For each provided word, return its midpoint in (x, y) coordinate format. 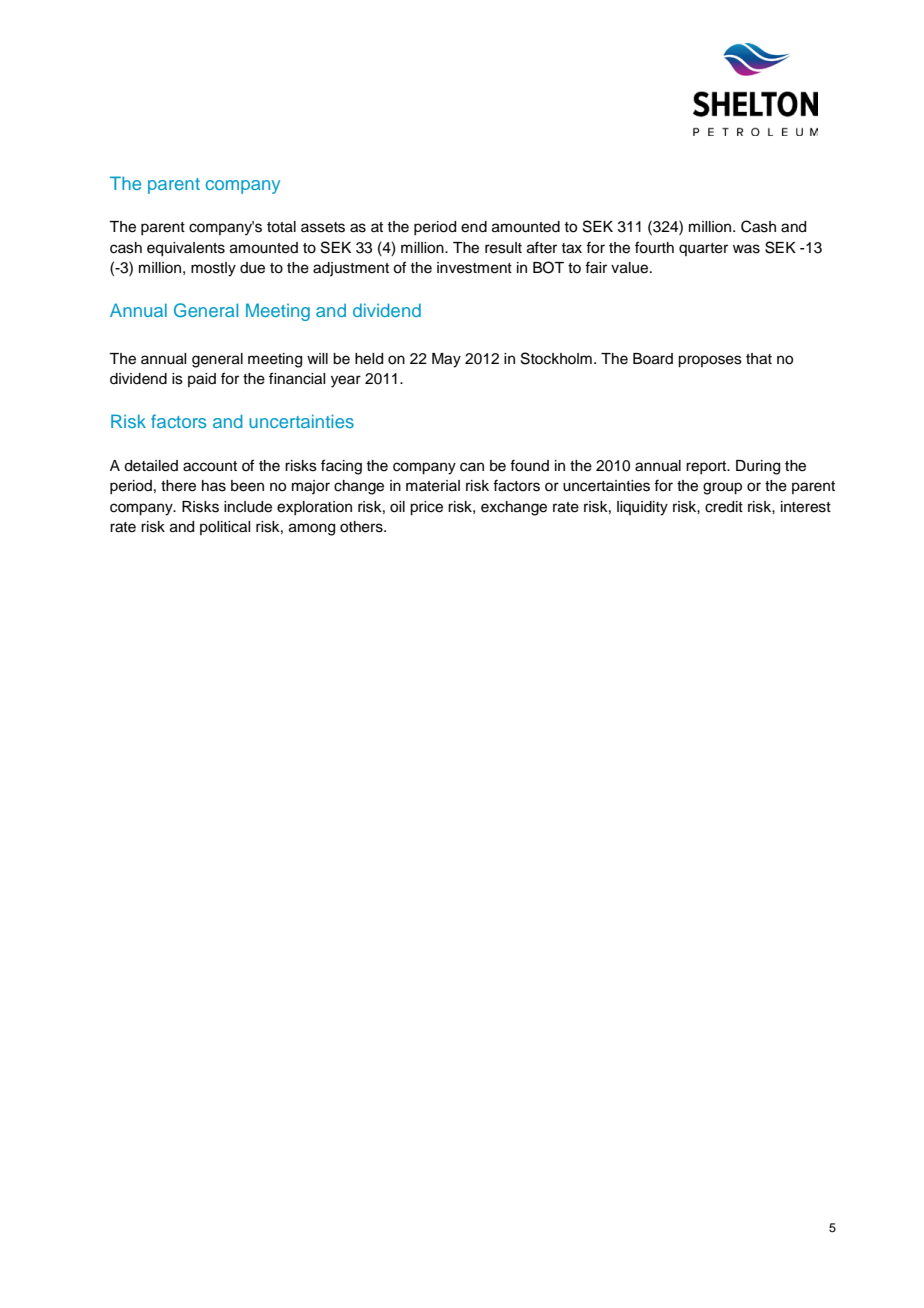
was (746, 249)
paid (202, 380)
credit (724, 507)
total (281, 227)
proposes (710, 361)
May (446, 360)
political (225, 528)
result (503, 248)
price (426, 508)
